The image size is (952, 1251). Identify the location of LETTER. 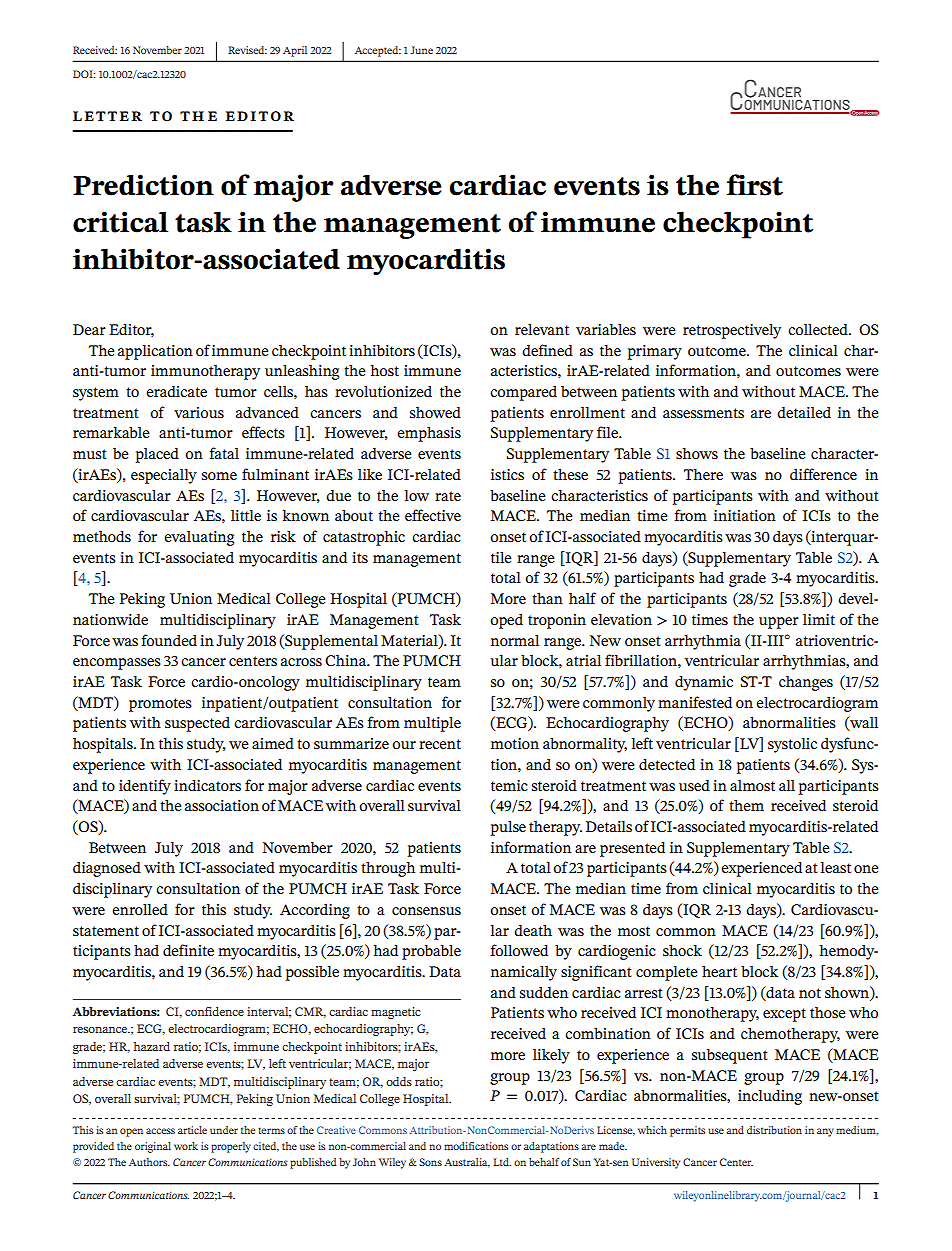
(107, 116).
